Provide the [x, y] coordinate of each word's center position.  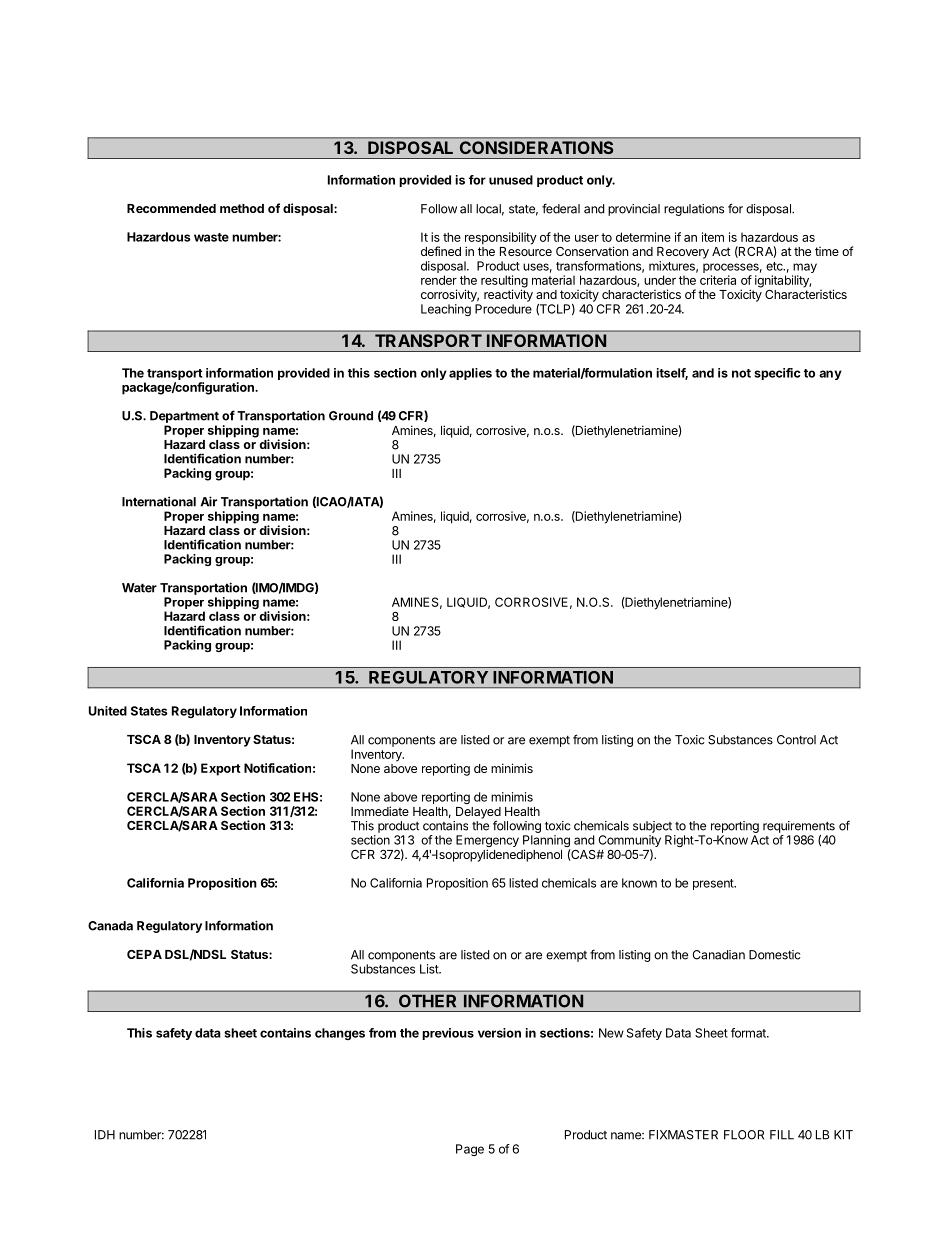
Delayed [478, 814]
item [713, 237]
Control [796, 740]
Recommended [171, 208]
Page [470, 1150]
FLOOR [744, 1135]
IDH [105, 1135]
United [108, 711]
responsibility [501, 239]
